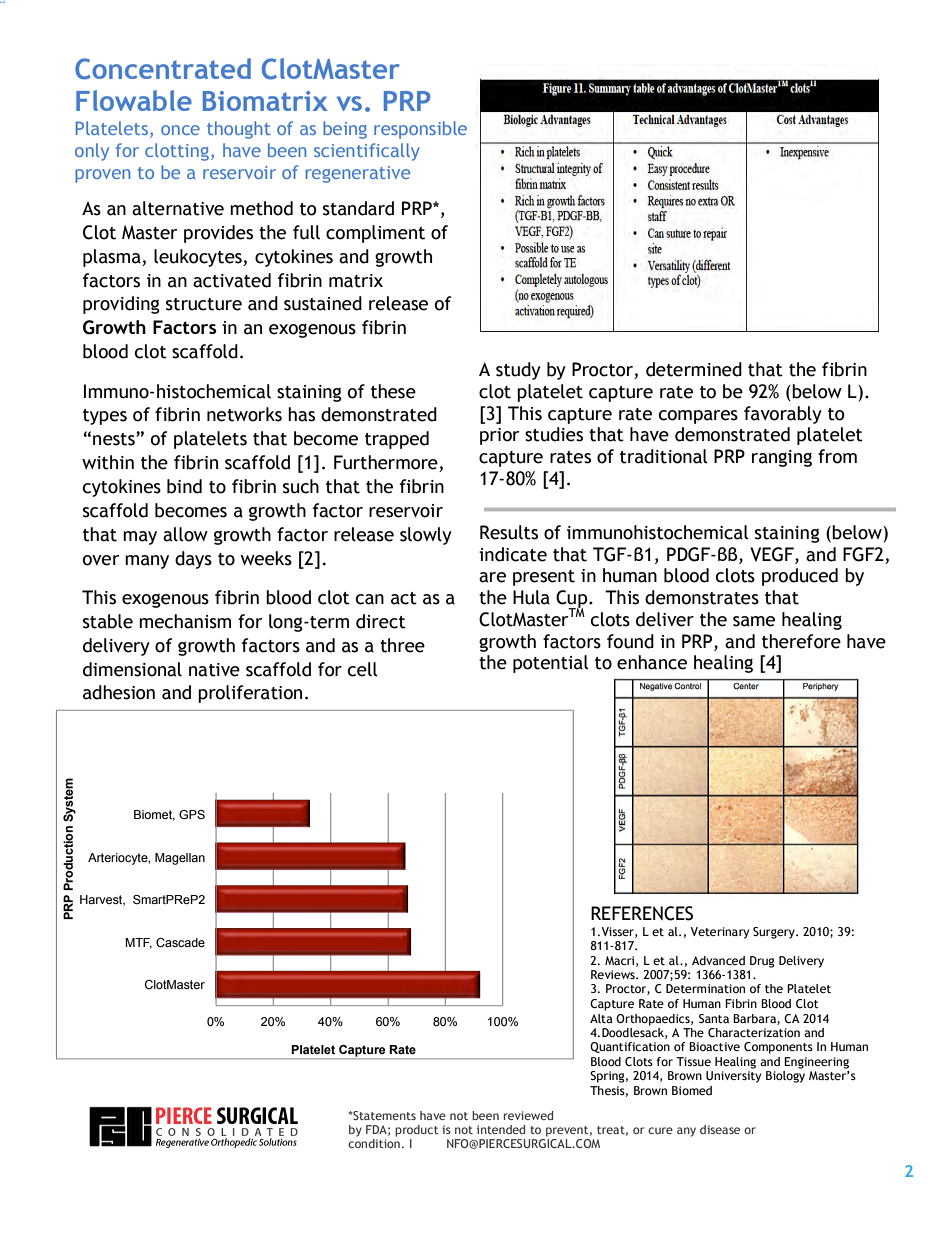  I want to click on cell, so click(363, 669).
